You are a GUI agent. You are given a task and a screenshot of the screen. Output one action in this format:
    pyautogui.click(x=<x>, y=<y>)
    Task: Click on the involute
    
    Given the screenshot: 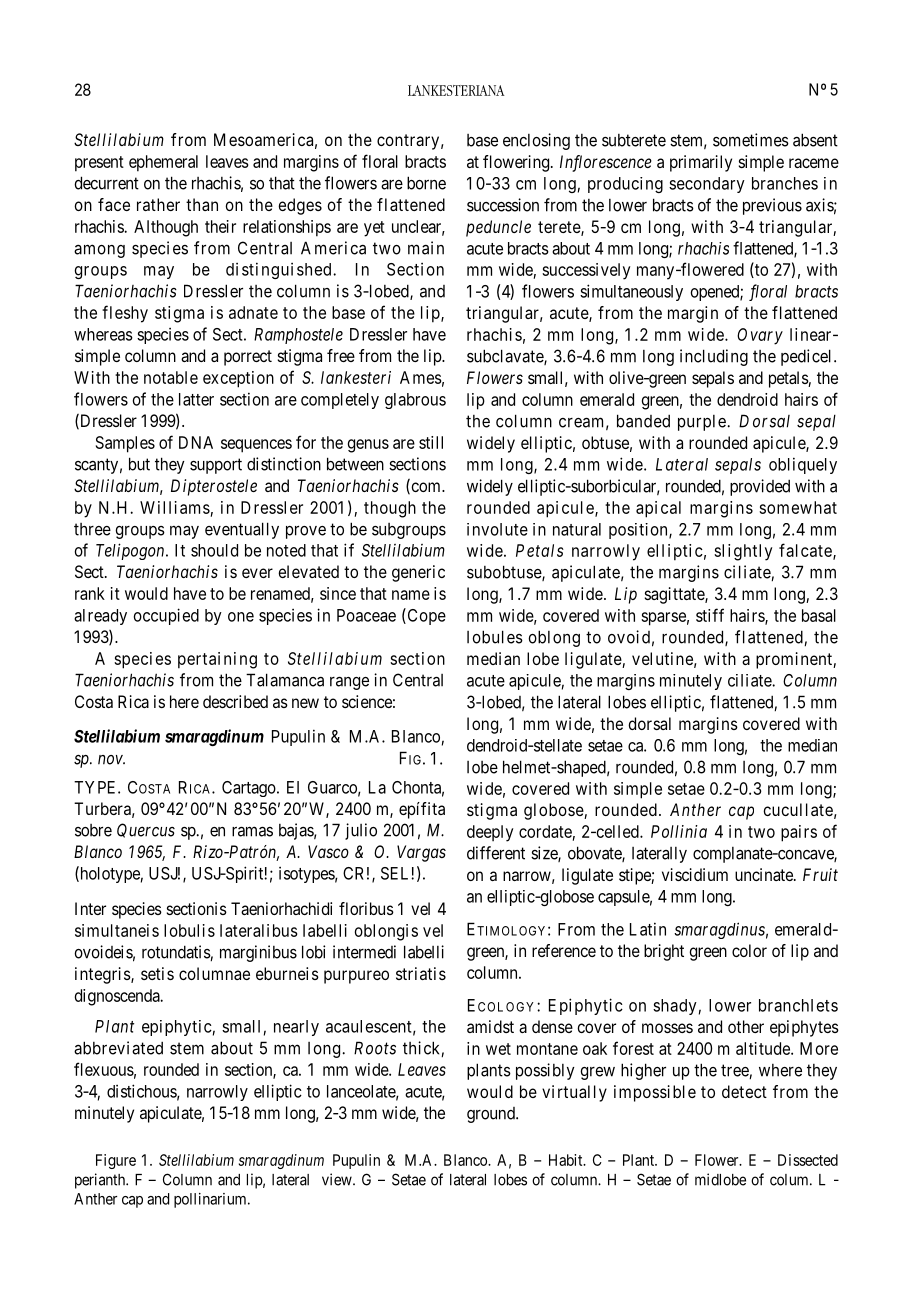 What is the action you would take?
    pyautogui.click(x=497, y=529)
